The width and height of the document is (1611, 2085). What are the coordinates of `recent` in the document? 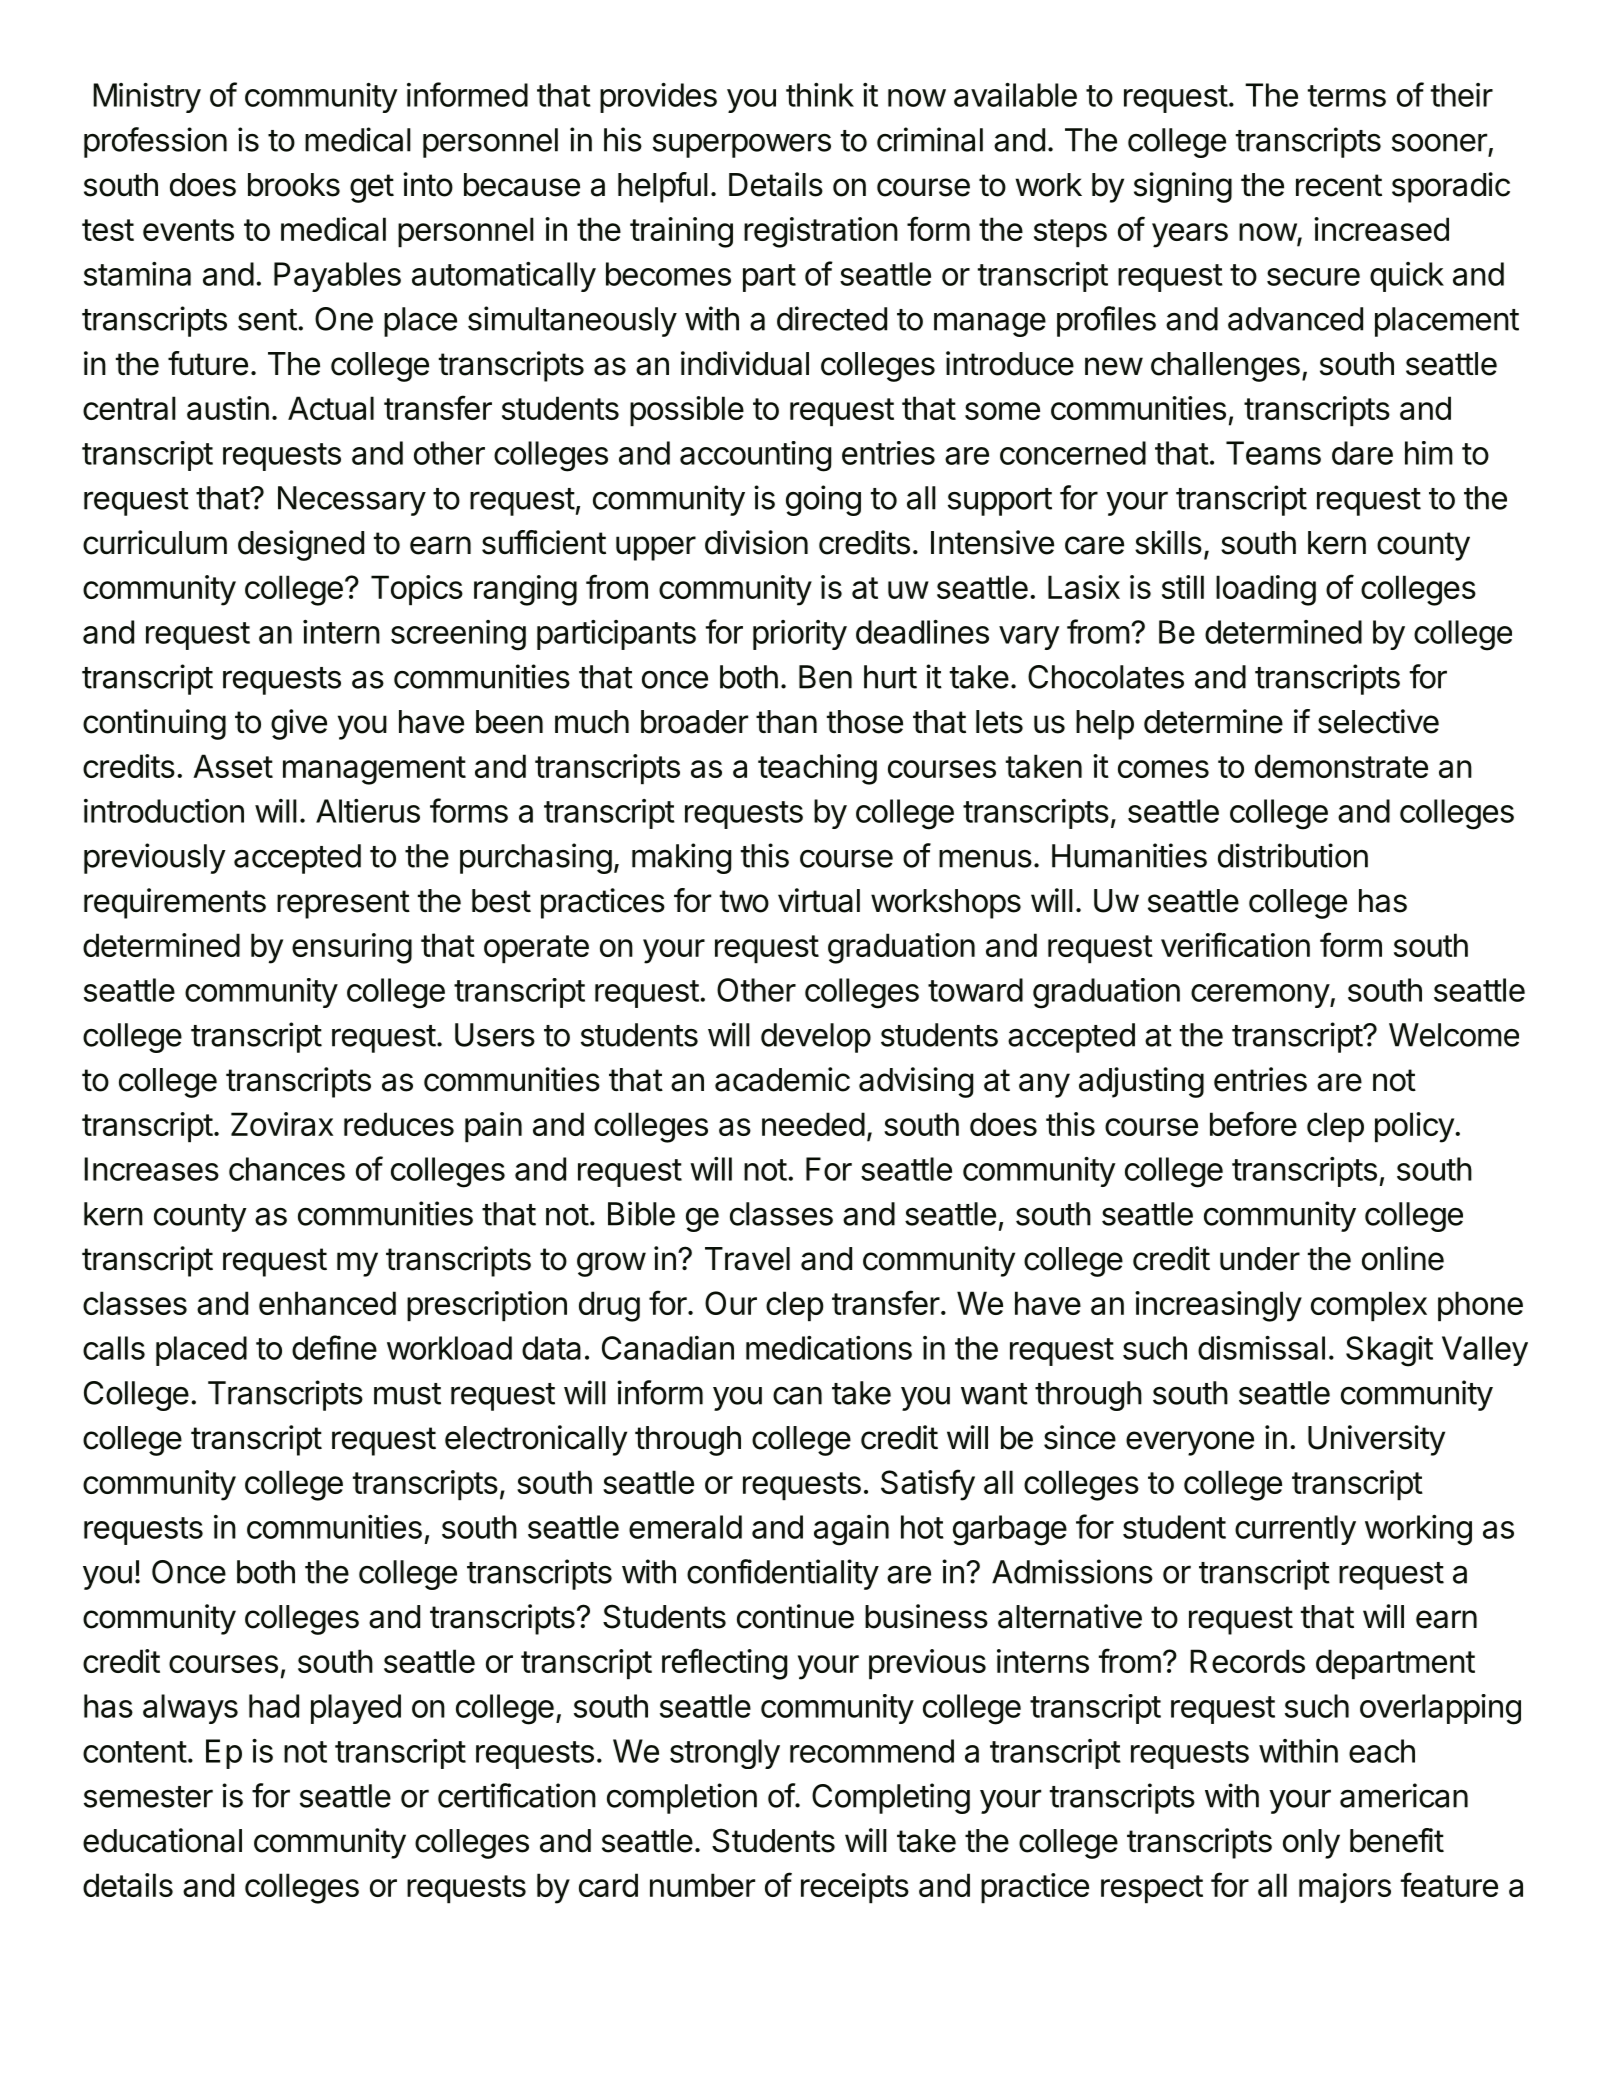 It's located at (1339, 185).
